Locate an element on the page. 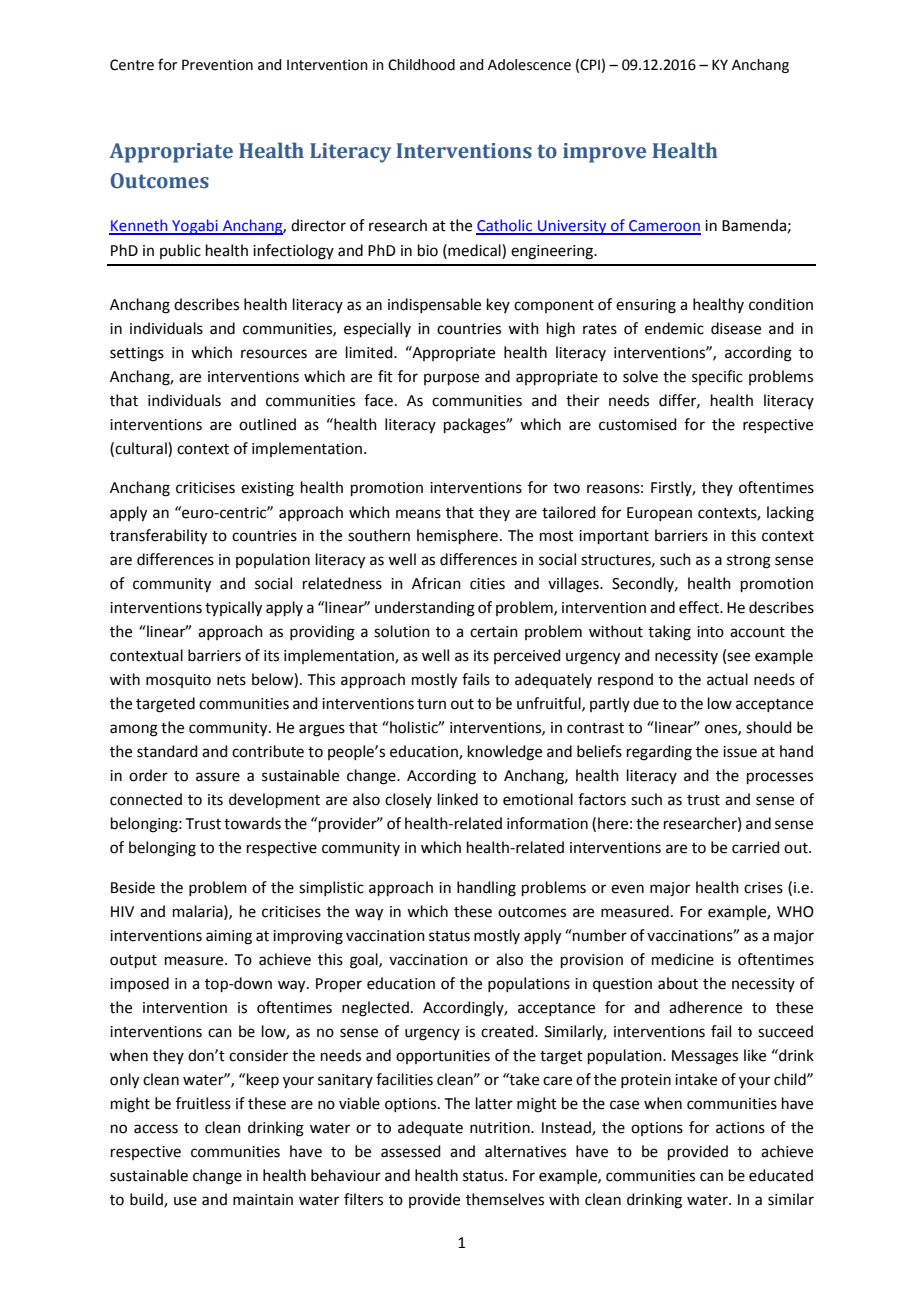  into is located at coordinates (710, 632).
